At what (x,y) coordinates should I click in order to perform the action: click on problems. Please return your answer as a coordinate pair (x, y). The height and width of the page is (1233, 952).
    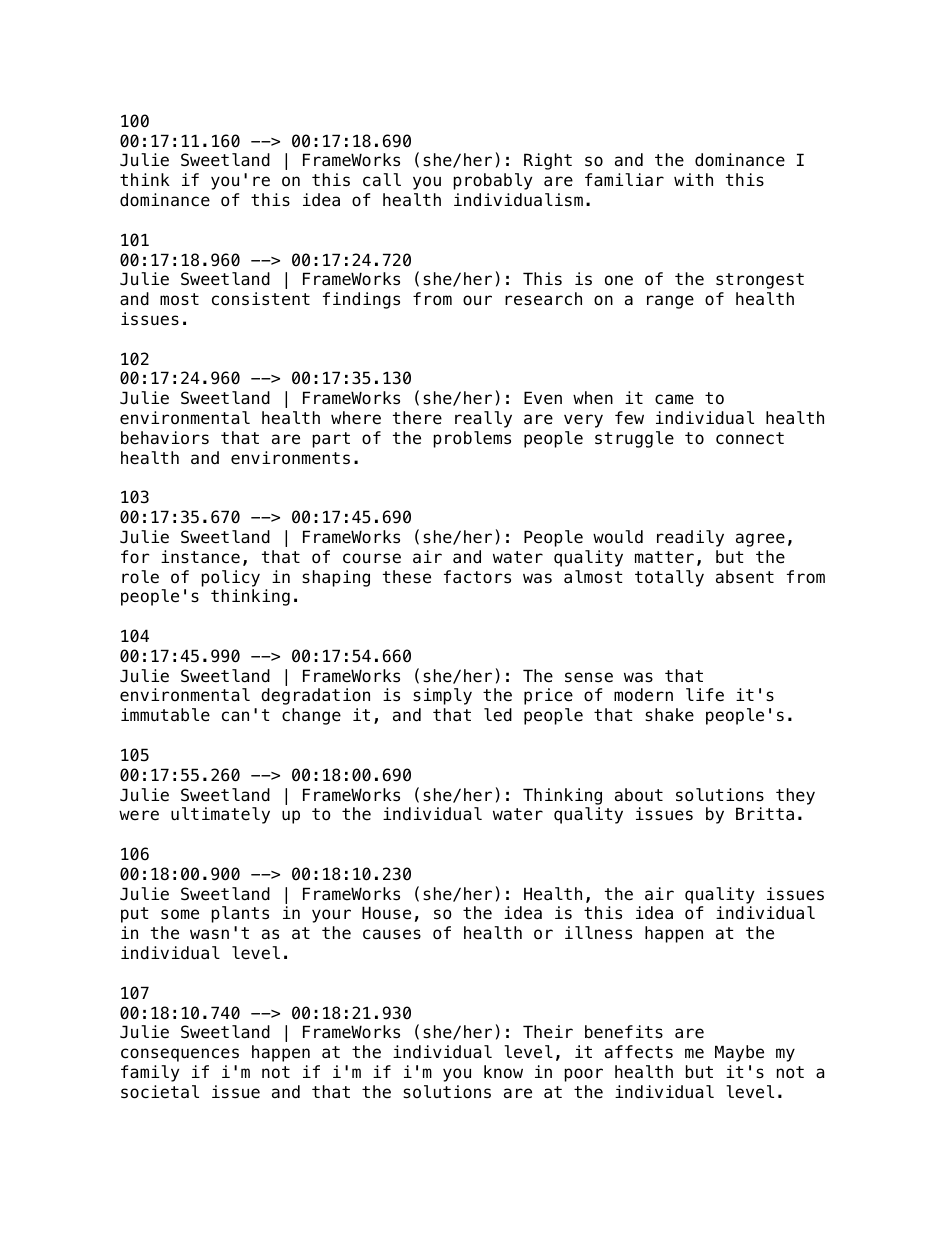
    Looking at the image, I should click on (472, 439).
